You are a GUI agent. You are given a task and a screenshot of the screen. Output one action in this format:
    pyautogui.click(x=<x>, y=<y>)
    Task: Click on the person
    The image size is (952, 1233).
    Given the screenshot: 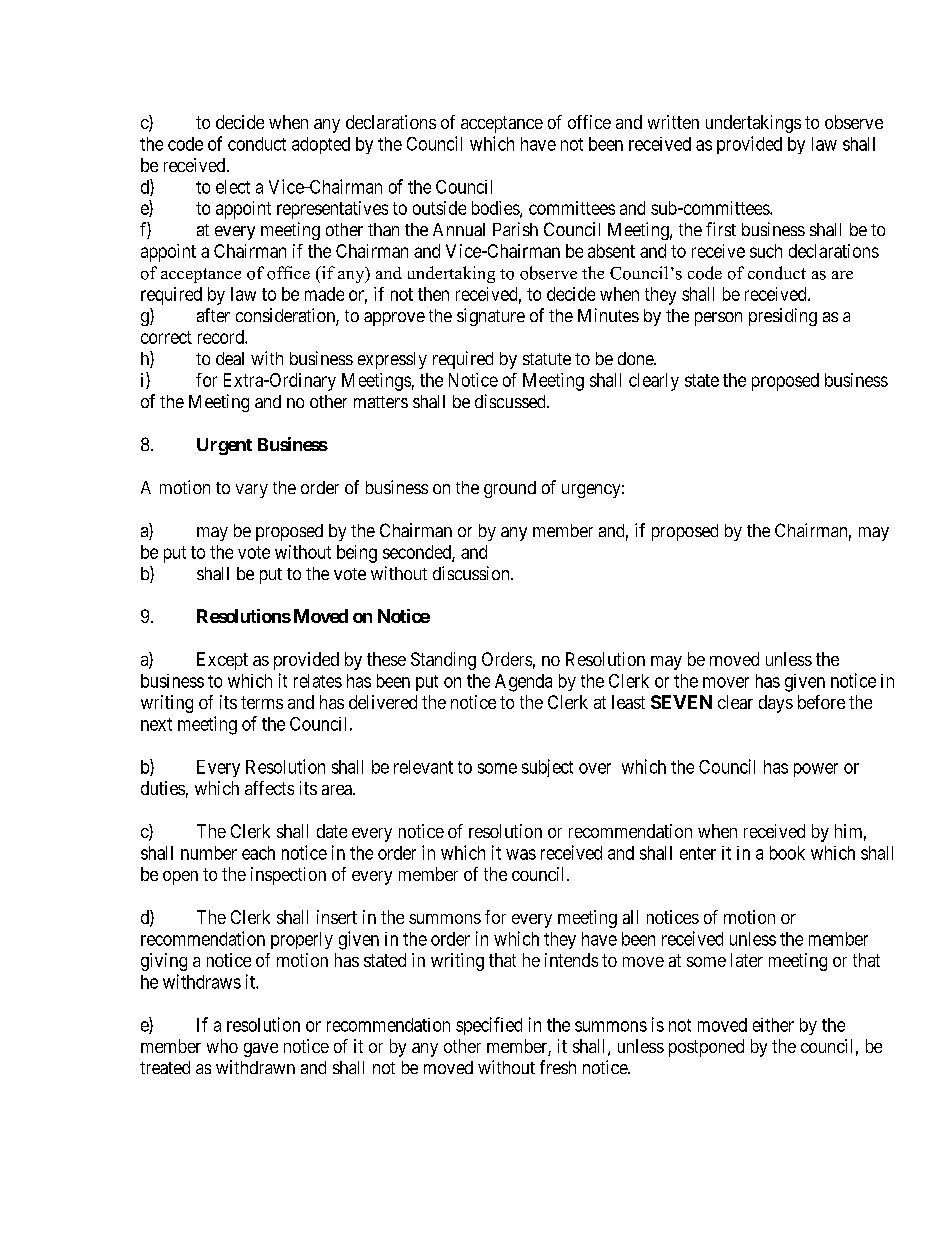 What is the action you would take?
    pyautogui.click(x=718, y=319)
